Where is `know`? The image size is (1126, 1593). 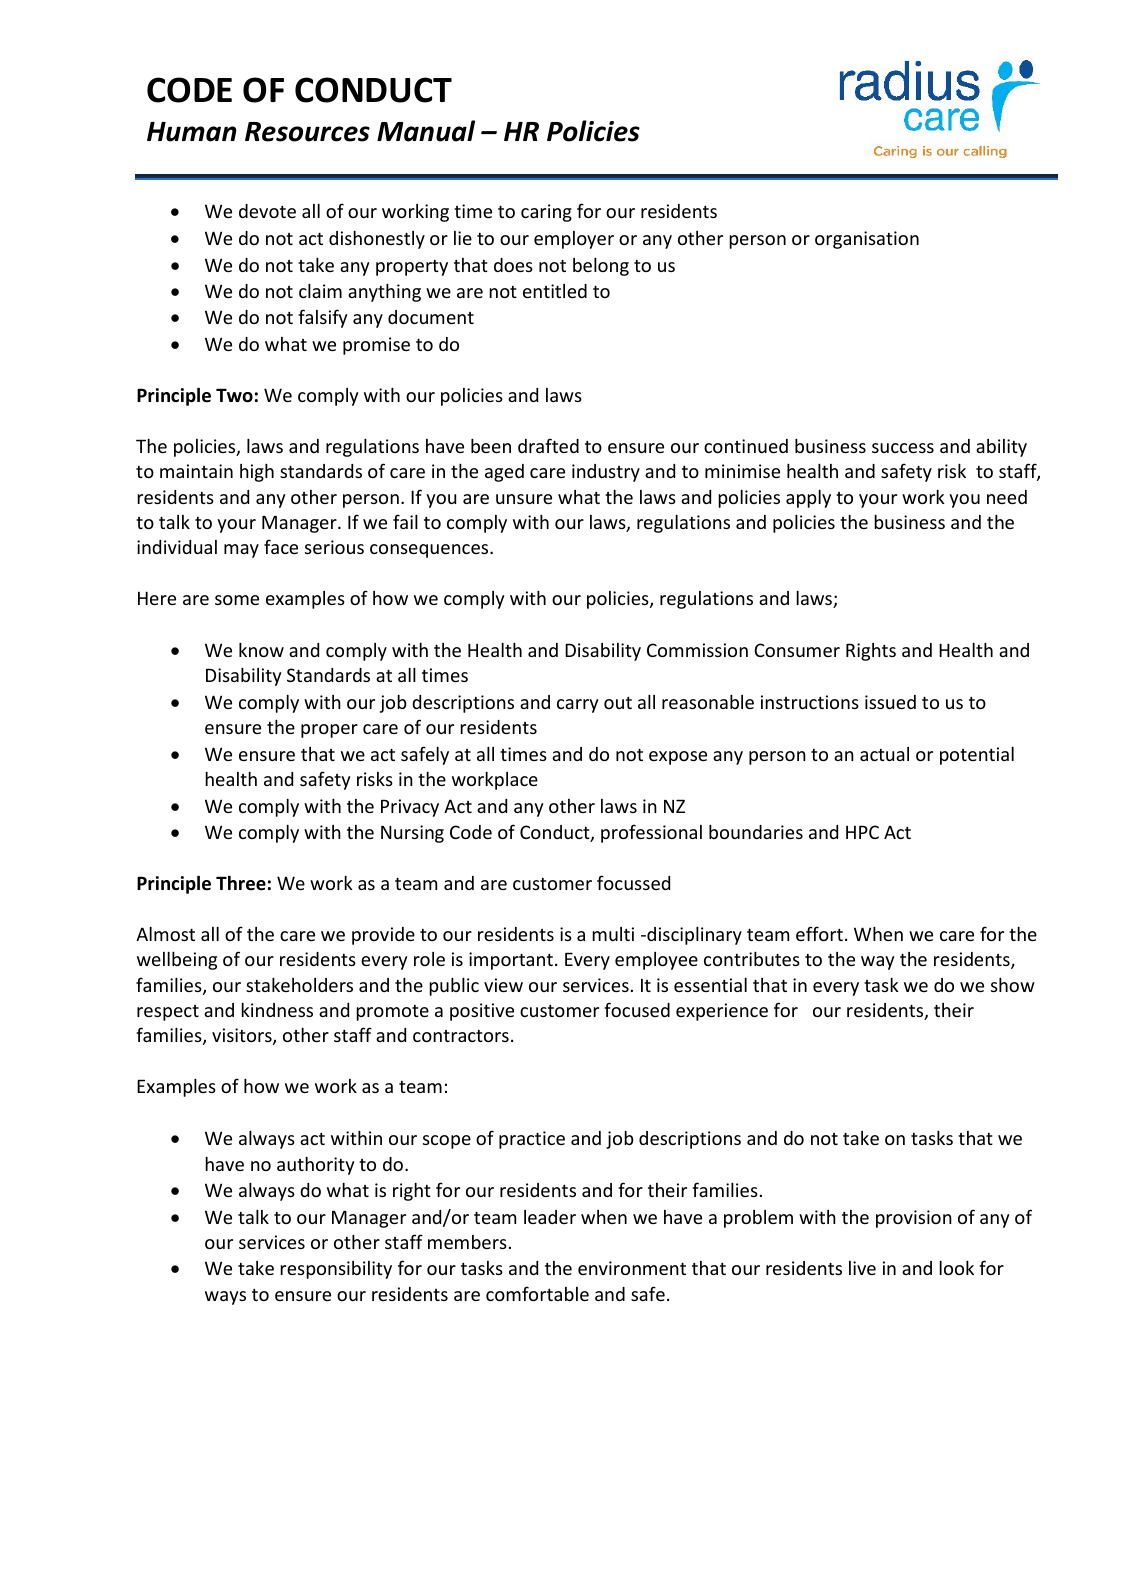 know is located at coordinates (261, 650).
